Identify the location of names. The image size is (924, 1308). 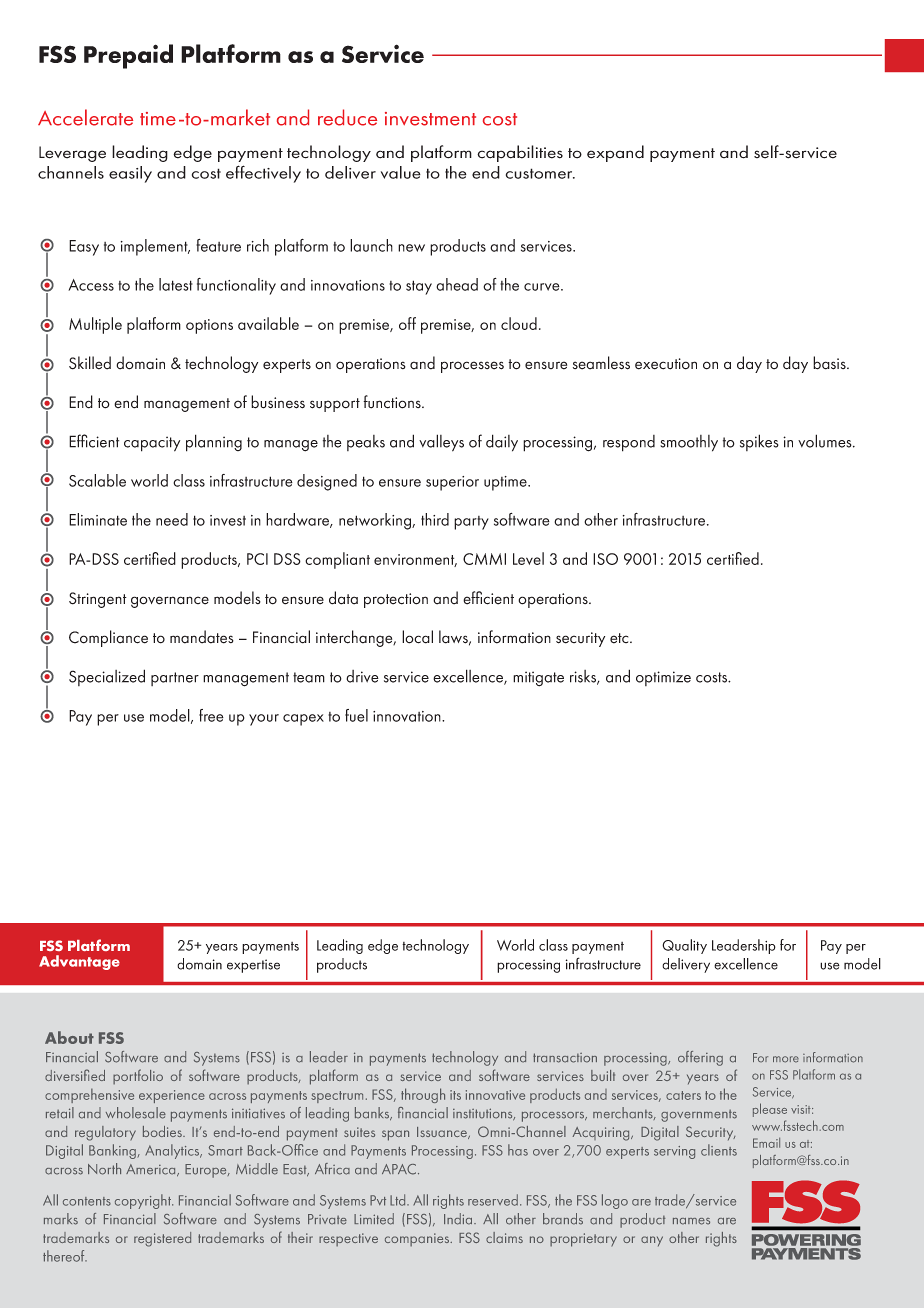
(691, 1221).
